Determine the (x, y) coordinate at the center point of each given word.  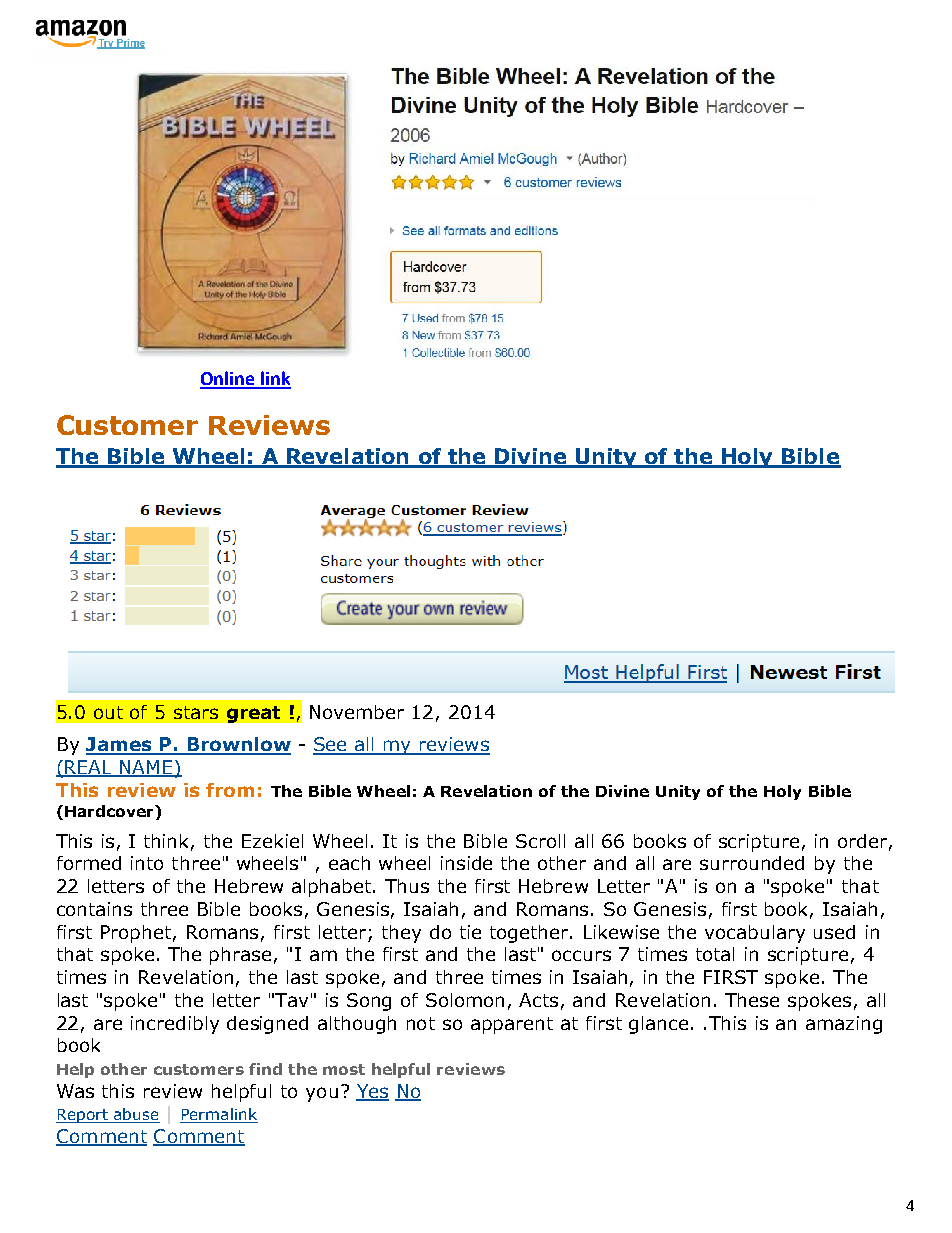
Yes (372, 1092)
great (253, 714)
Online (228, 379)
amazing (844, 1025)
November (357, 712)
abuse (136, 1115)
